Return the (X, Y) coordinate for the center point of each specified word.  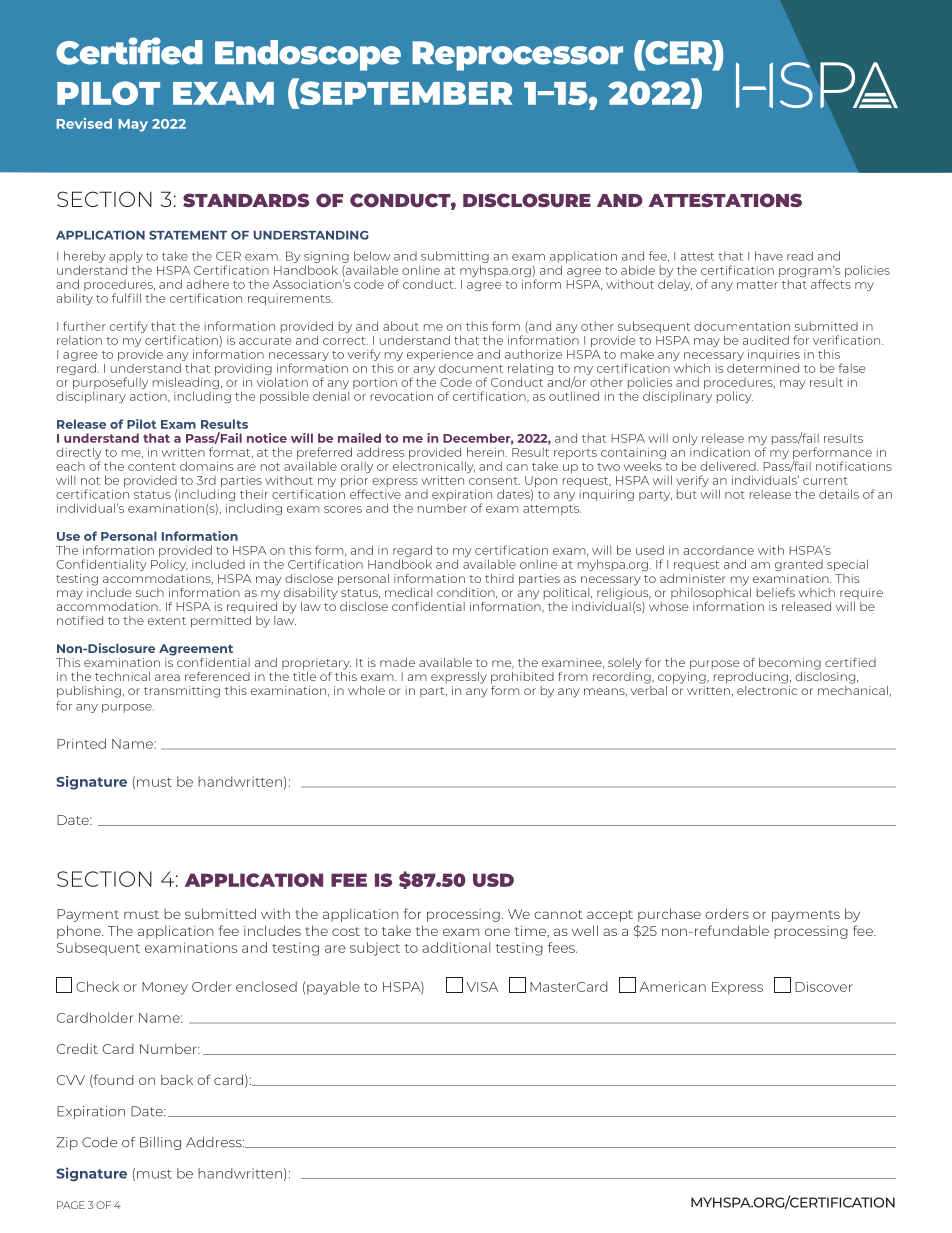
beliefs (776, 592)
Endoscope (308, 55)
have (769, 256)
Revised (84, 123)
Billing (160, 1143)
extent (167, 621)
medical (408, 592)
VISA (482, 987)
